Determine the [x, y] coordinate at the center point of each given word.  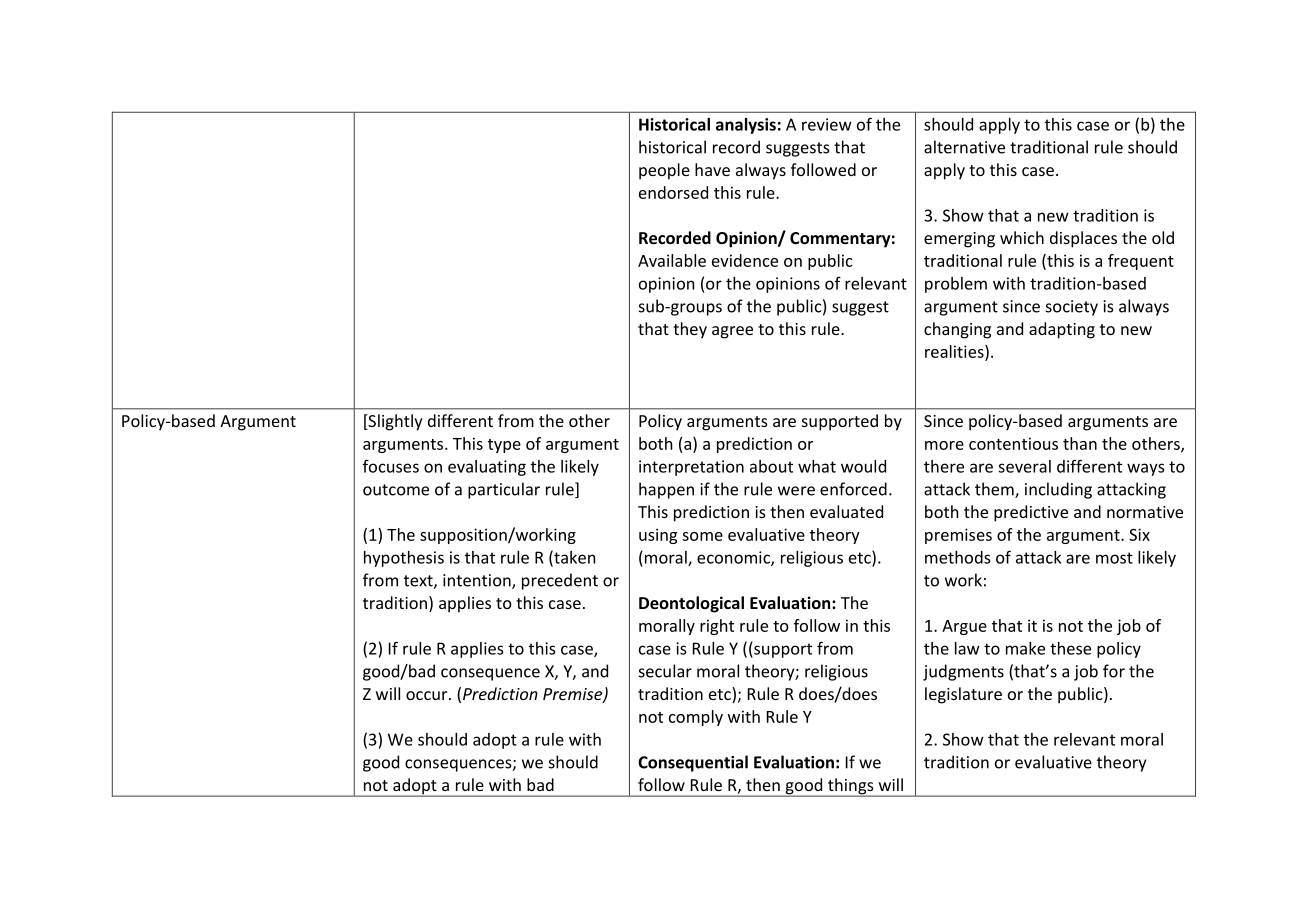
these [1070, 648]
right [717, 627]
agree [732, 332]
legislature [963, 695]
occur [428, 695]
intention [478, 581]
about [771, 466]
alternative [964, 147]
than [1080, 443]
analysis [746, 126]
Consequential [693, 763]
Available [672, 260]
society [1072, 308]
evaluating [487, 468]
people [664, 171]
